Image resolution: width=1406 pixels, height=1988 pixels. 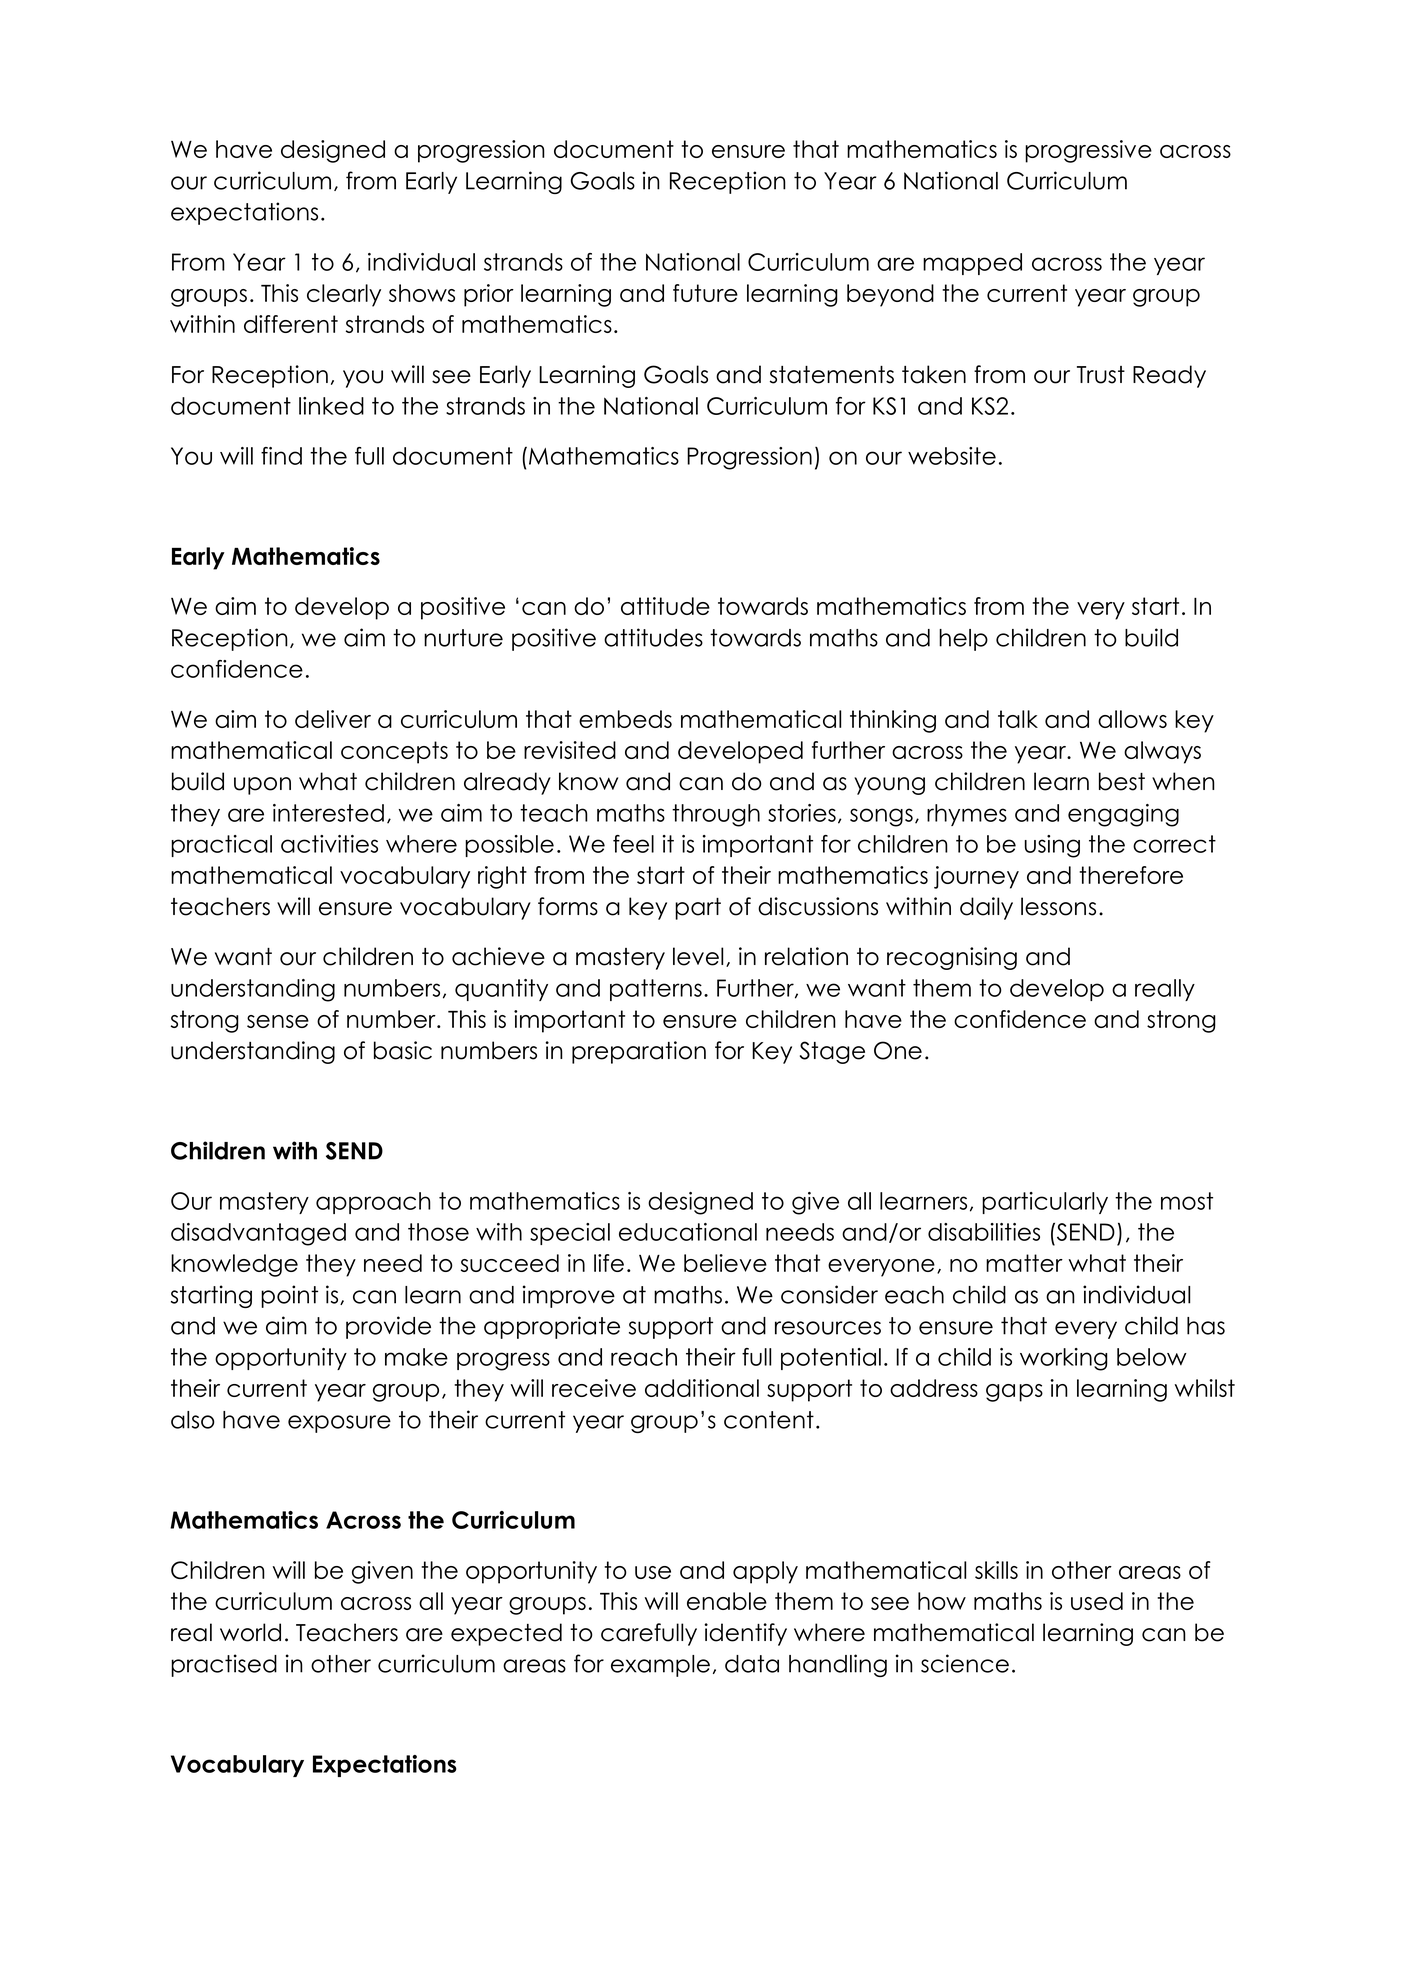 I want to click on lessons, so click(x=1058, y=906).
